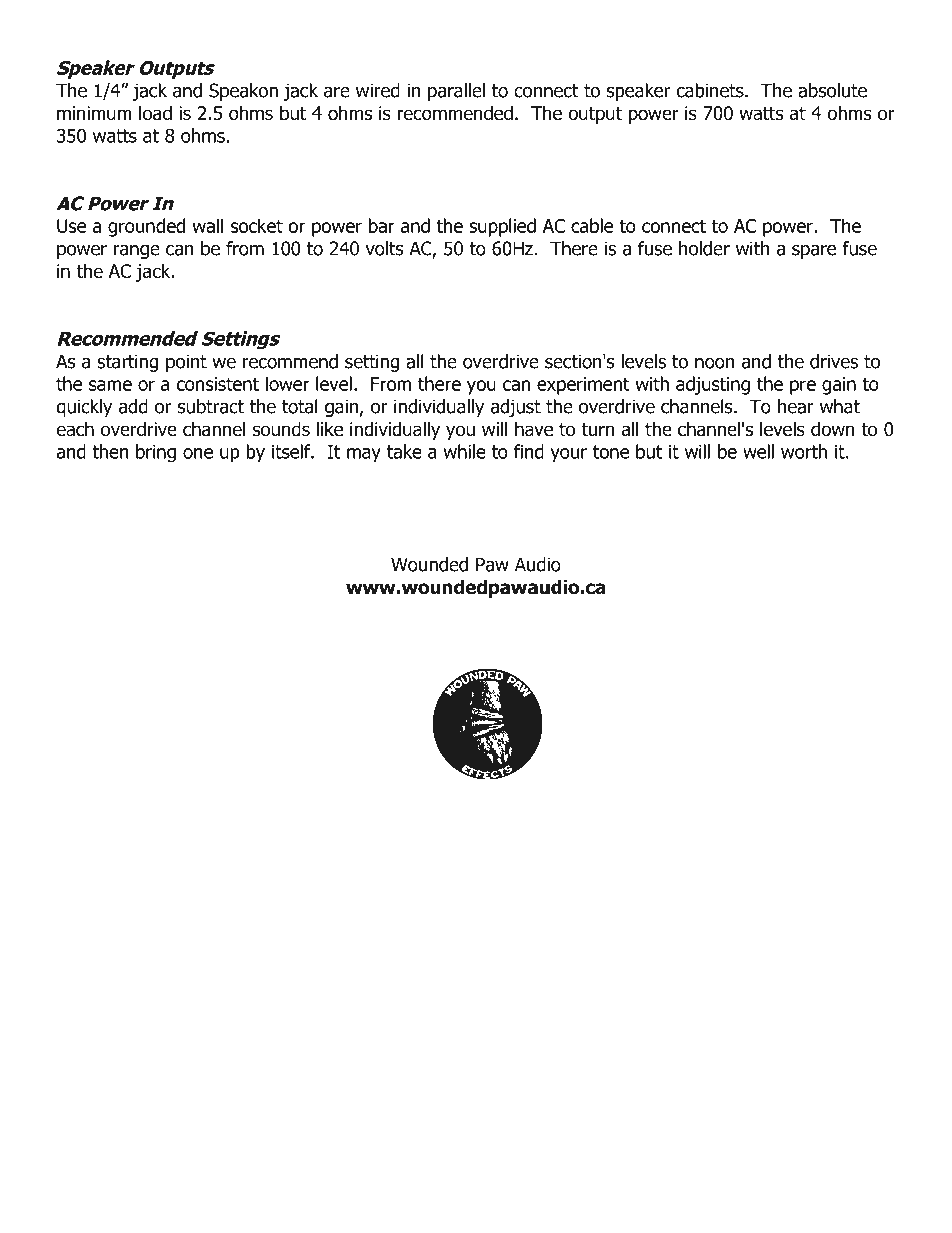  Describe the element at coordinates (592, 225) in the screenshot. I see `cable` at that location.
